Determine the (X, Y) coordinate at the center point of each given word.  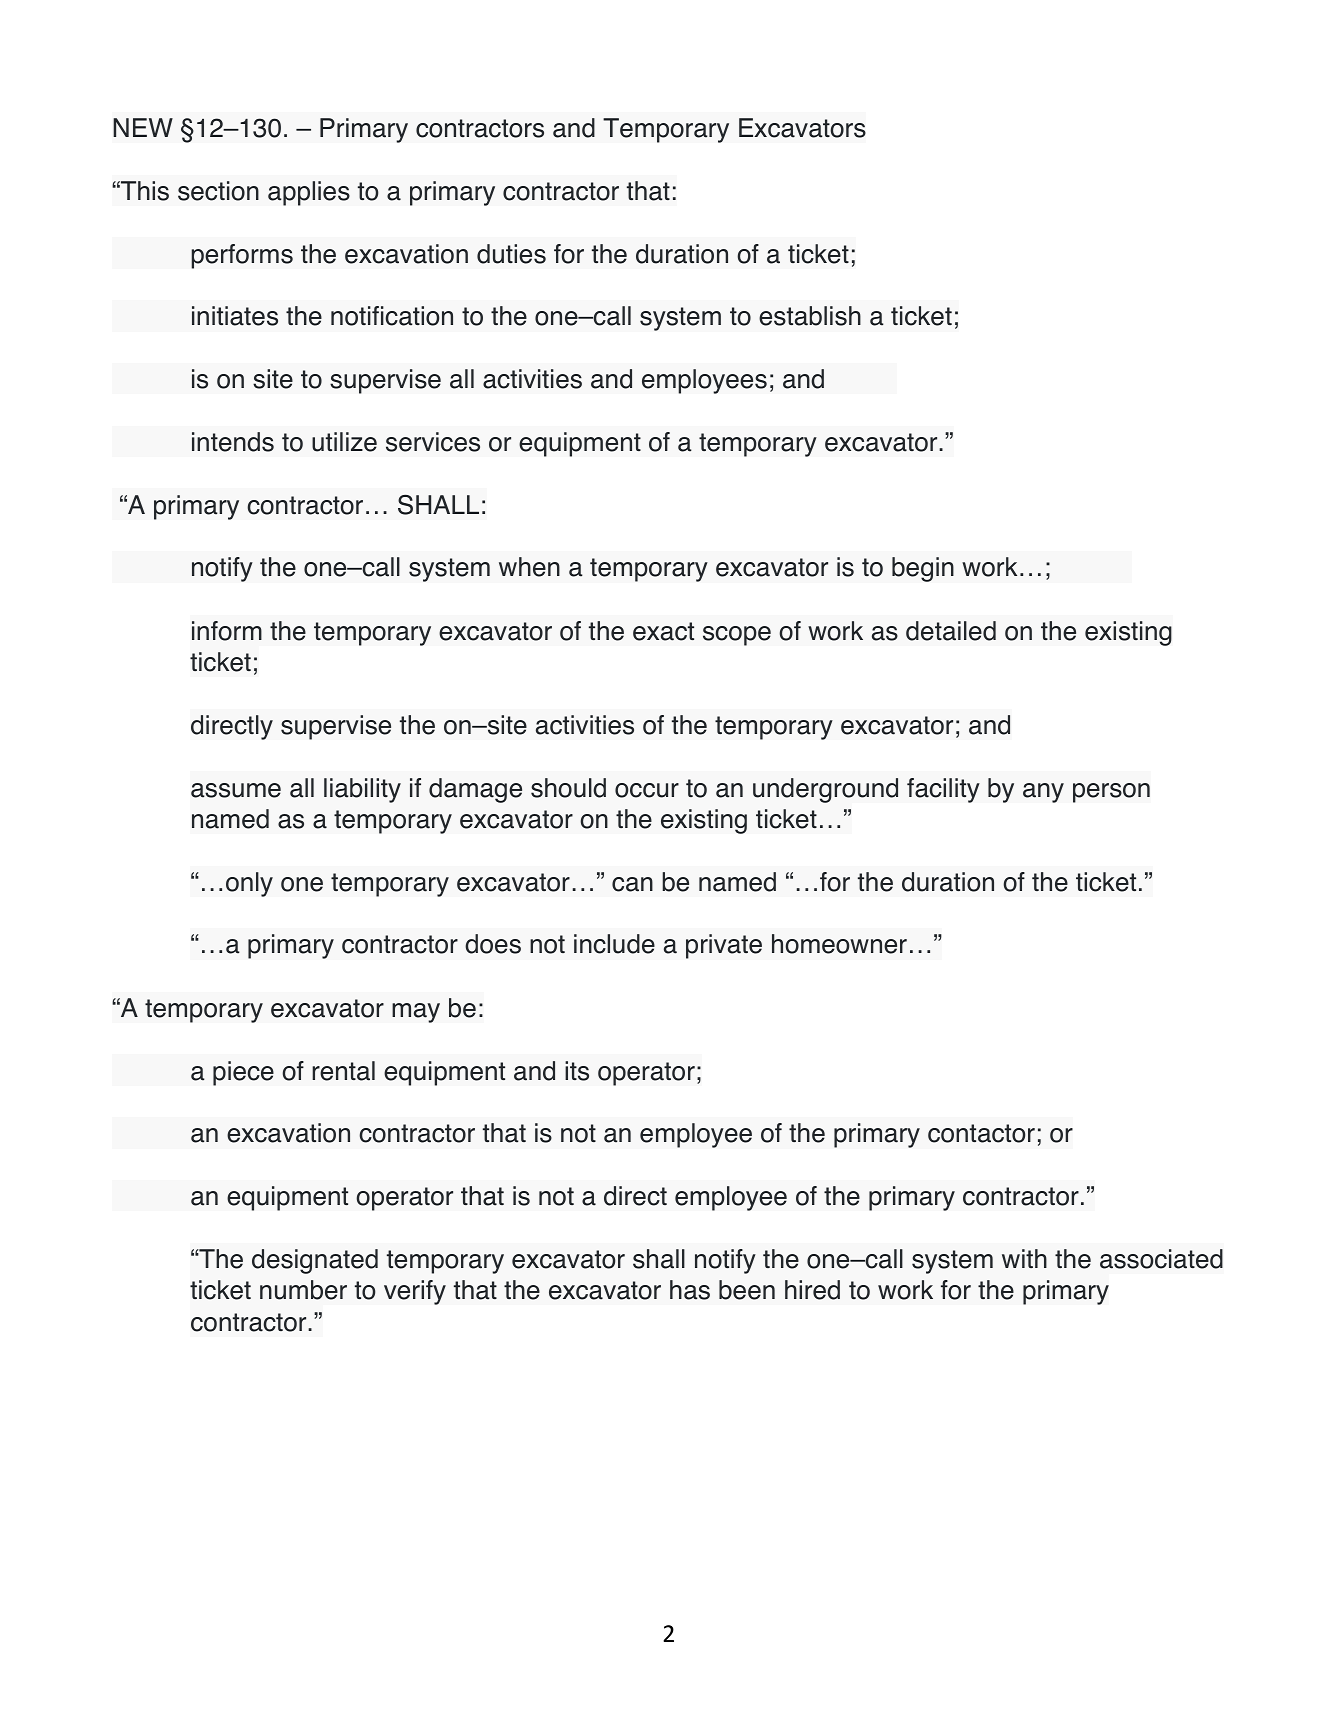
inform (227, 631)
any (1043, 793)
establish (810, 316)
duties (511, 254)
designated (315, 1261)
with (1024, 1258)
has (690, 1290)
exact (663, 631)
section (218, 191)
